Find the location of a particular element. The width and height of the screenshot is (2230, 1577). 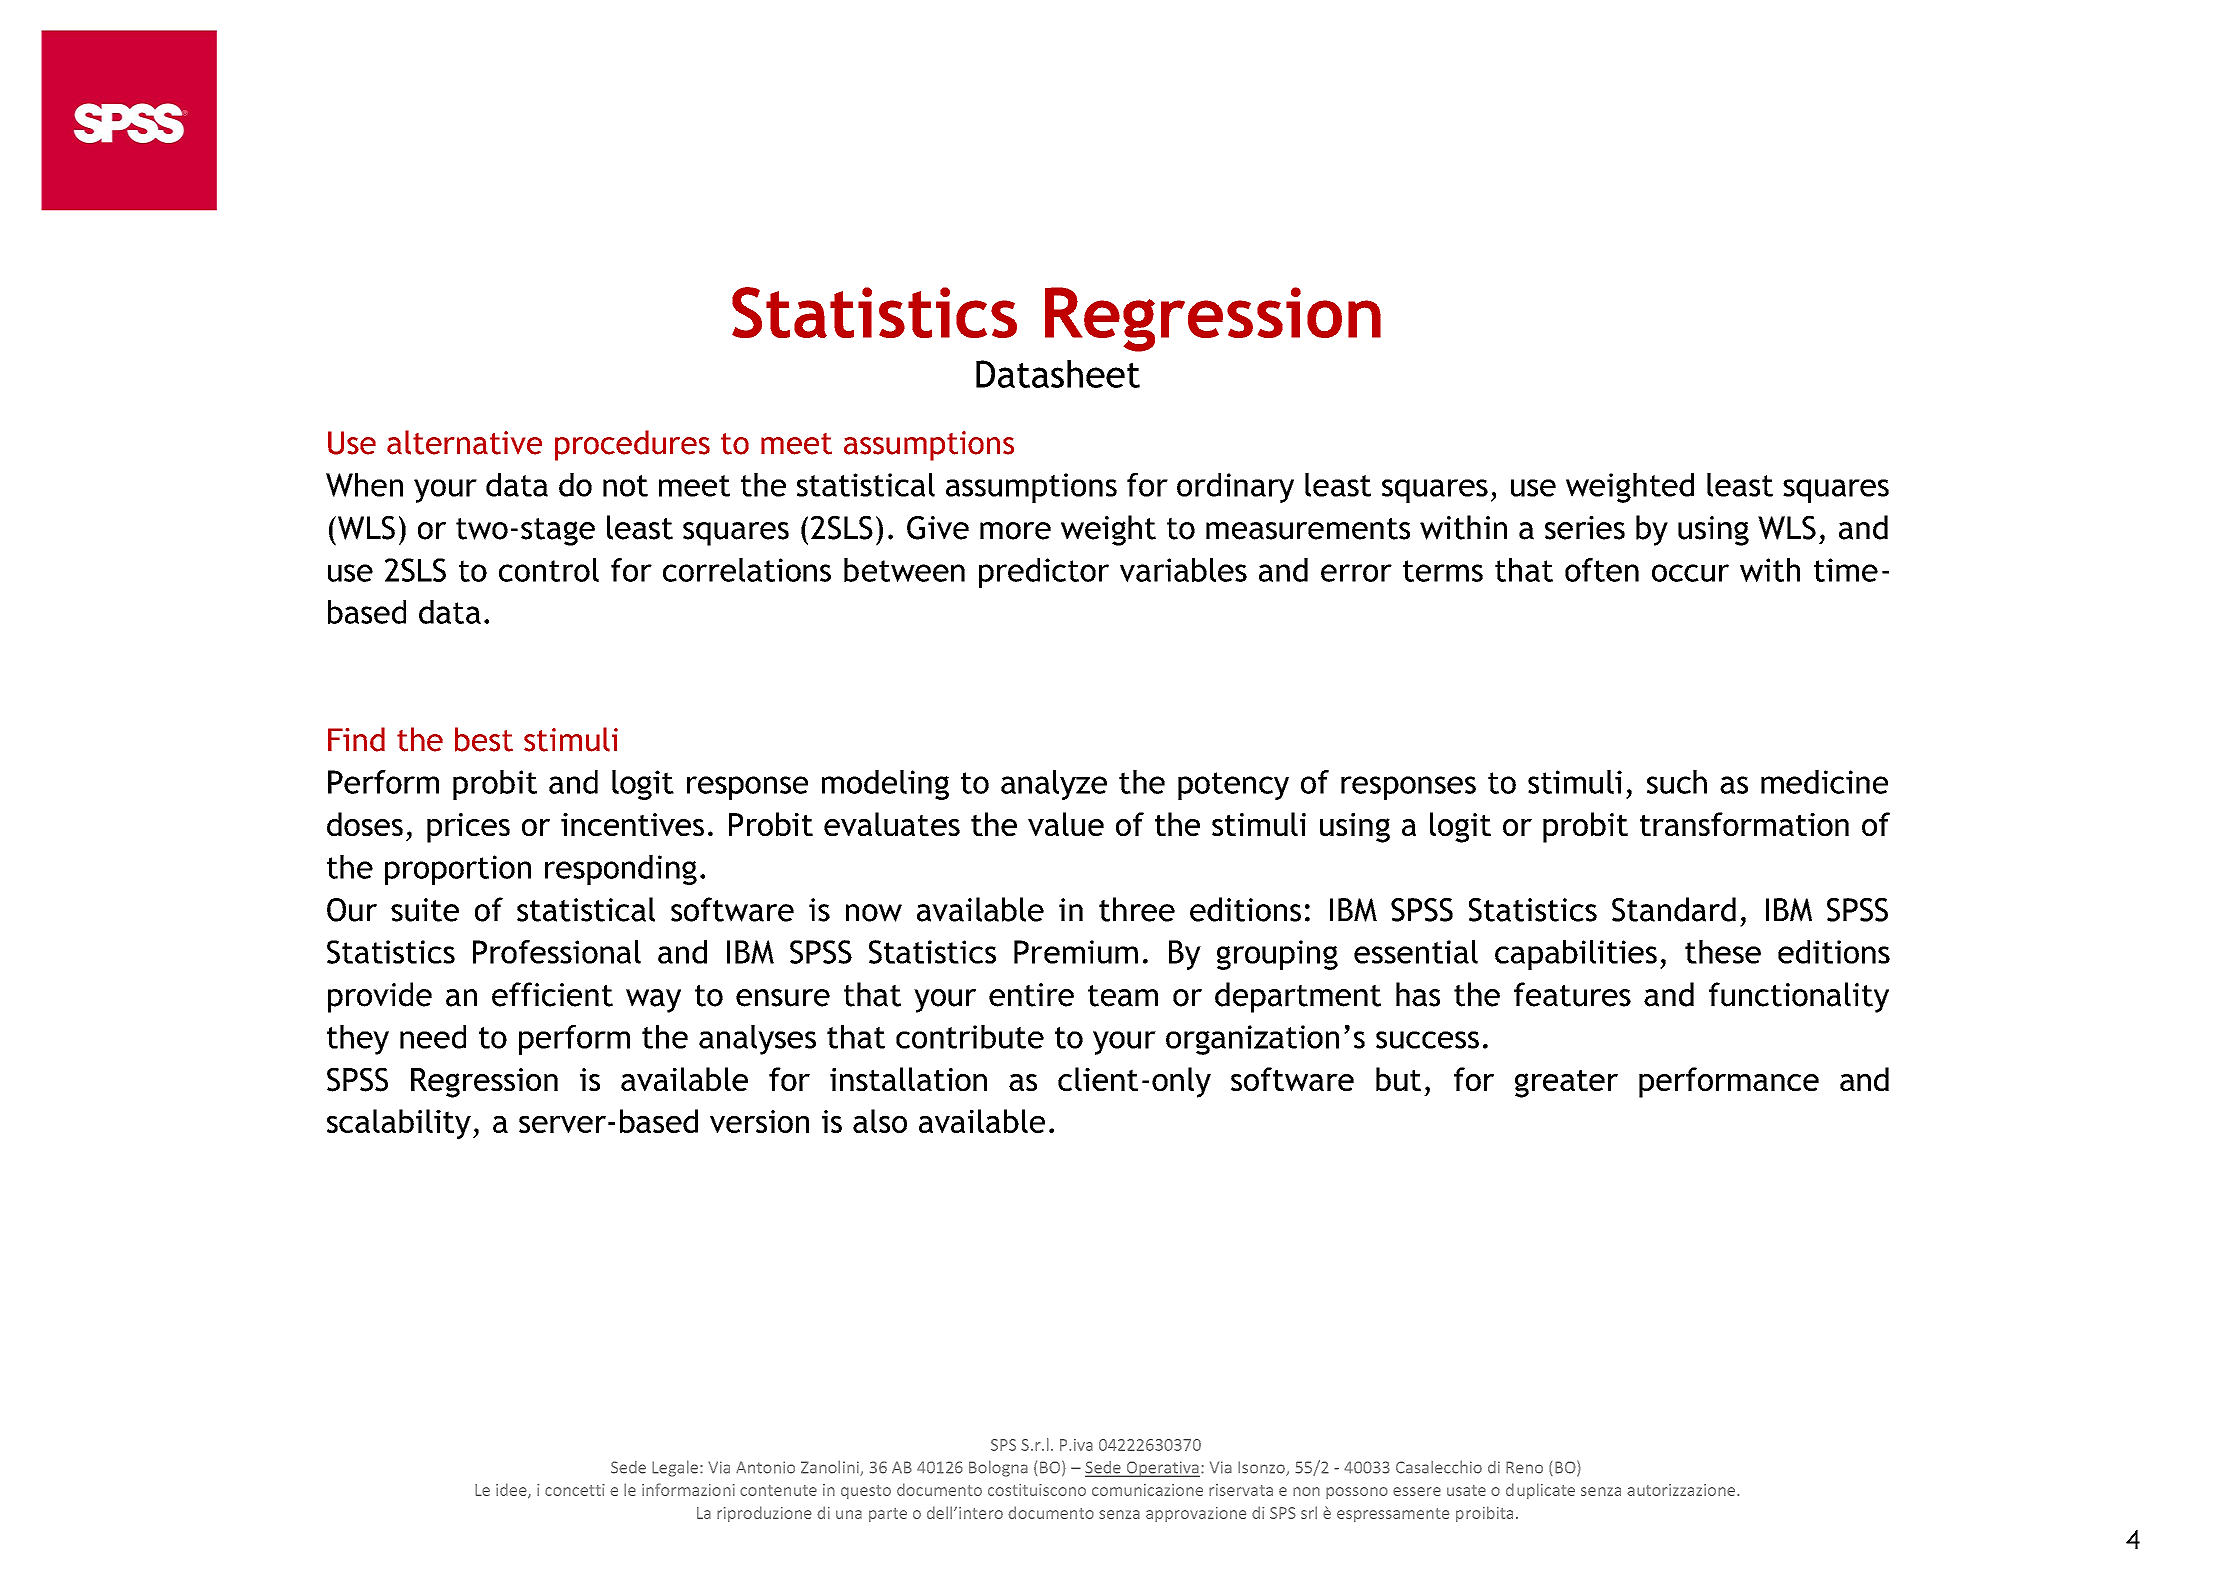

prices is located at coordinates (468, 828).
